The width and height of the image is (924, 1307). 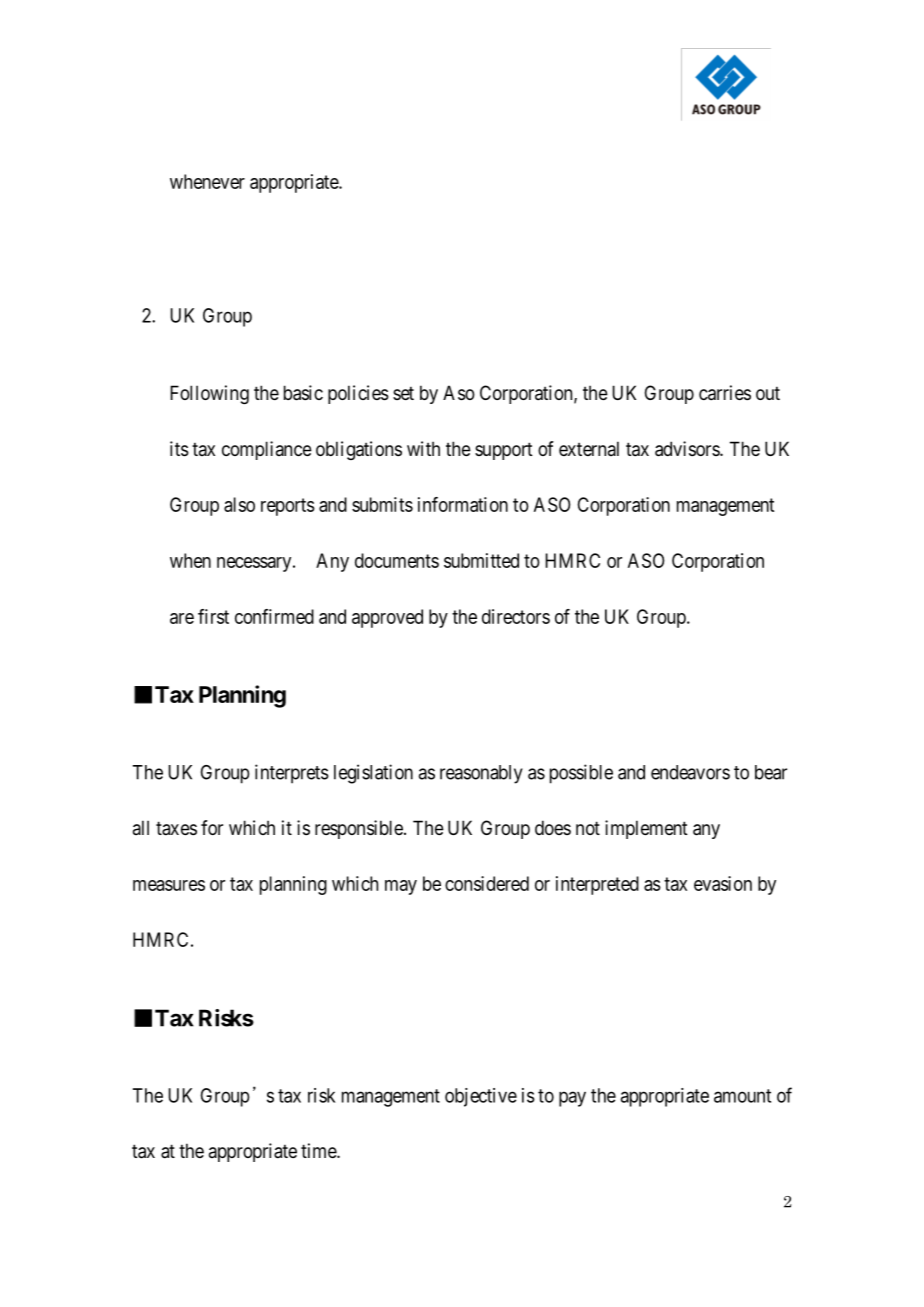 I want to click on first, so click(x=213, y=616).
